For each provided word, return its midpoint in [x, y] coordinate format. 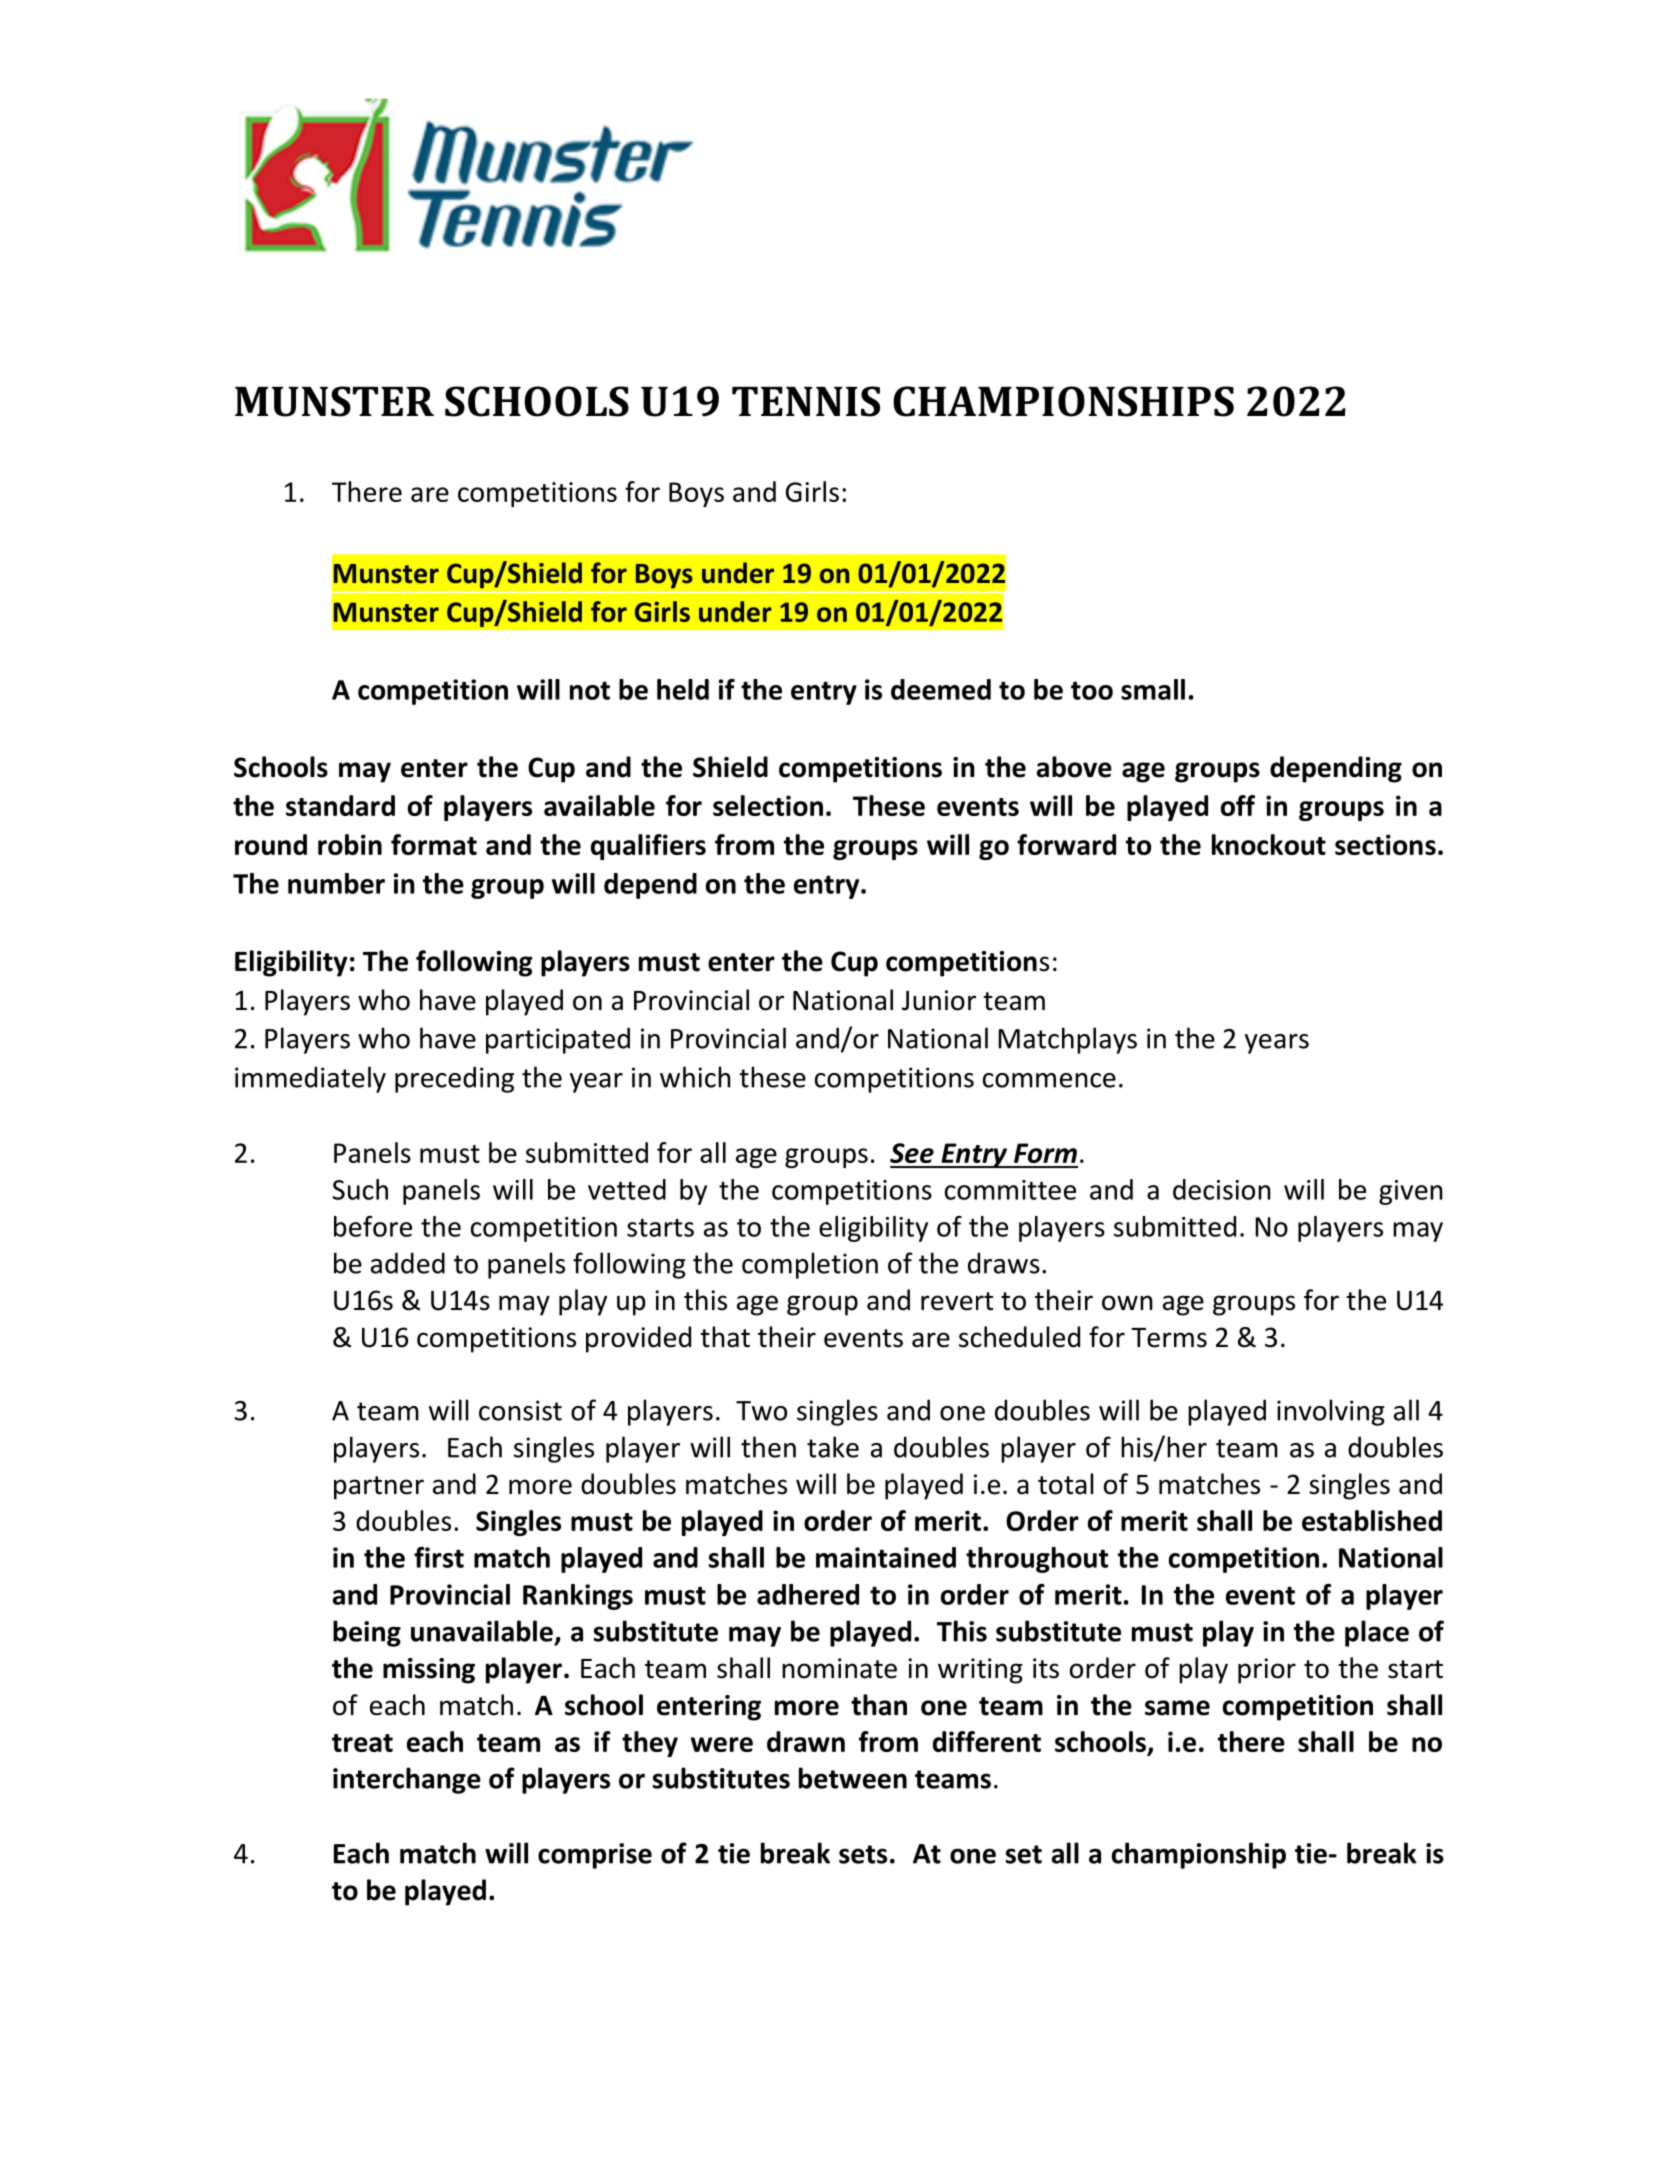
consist [520, 1410]
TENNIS [806, 401]
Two [761, 1411]
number [336, 883]
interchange [407, 1780]
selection [768, 805]
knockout [1269, 844]
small [1153, 689]
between [853, 1778]
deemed [941, 689]
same [1177, 1708]
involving [1331, 1412]
